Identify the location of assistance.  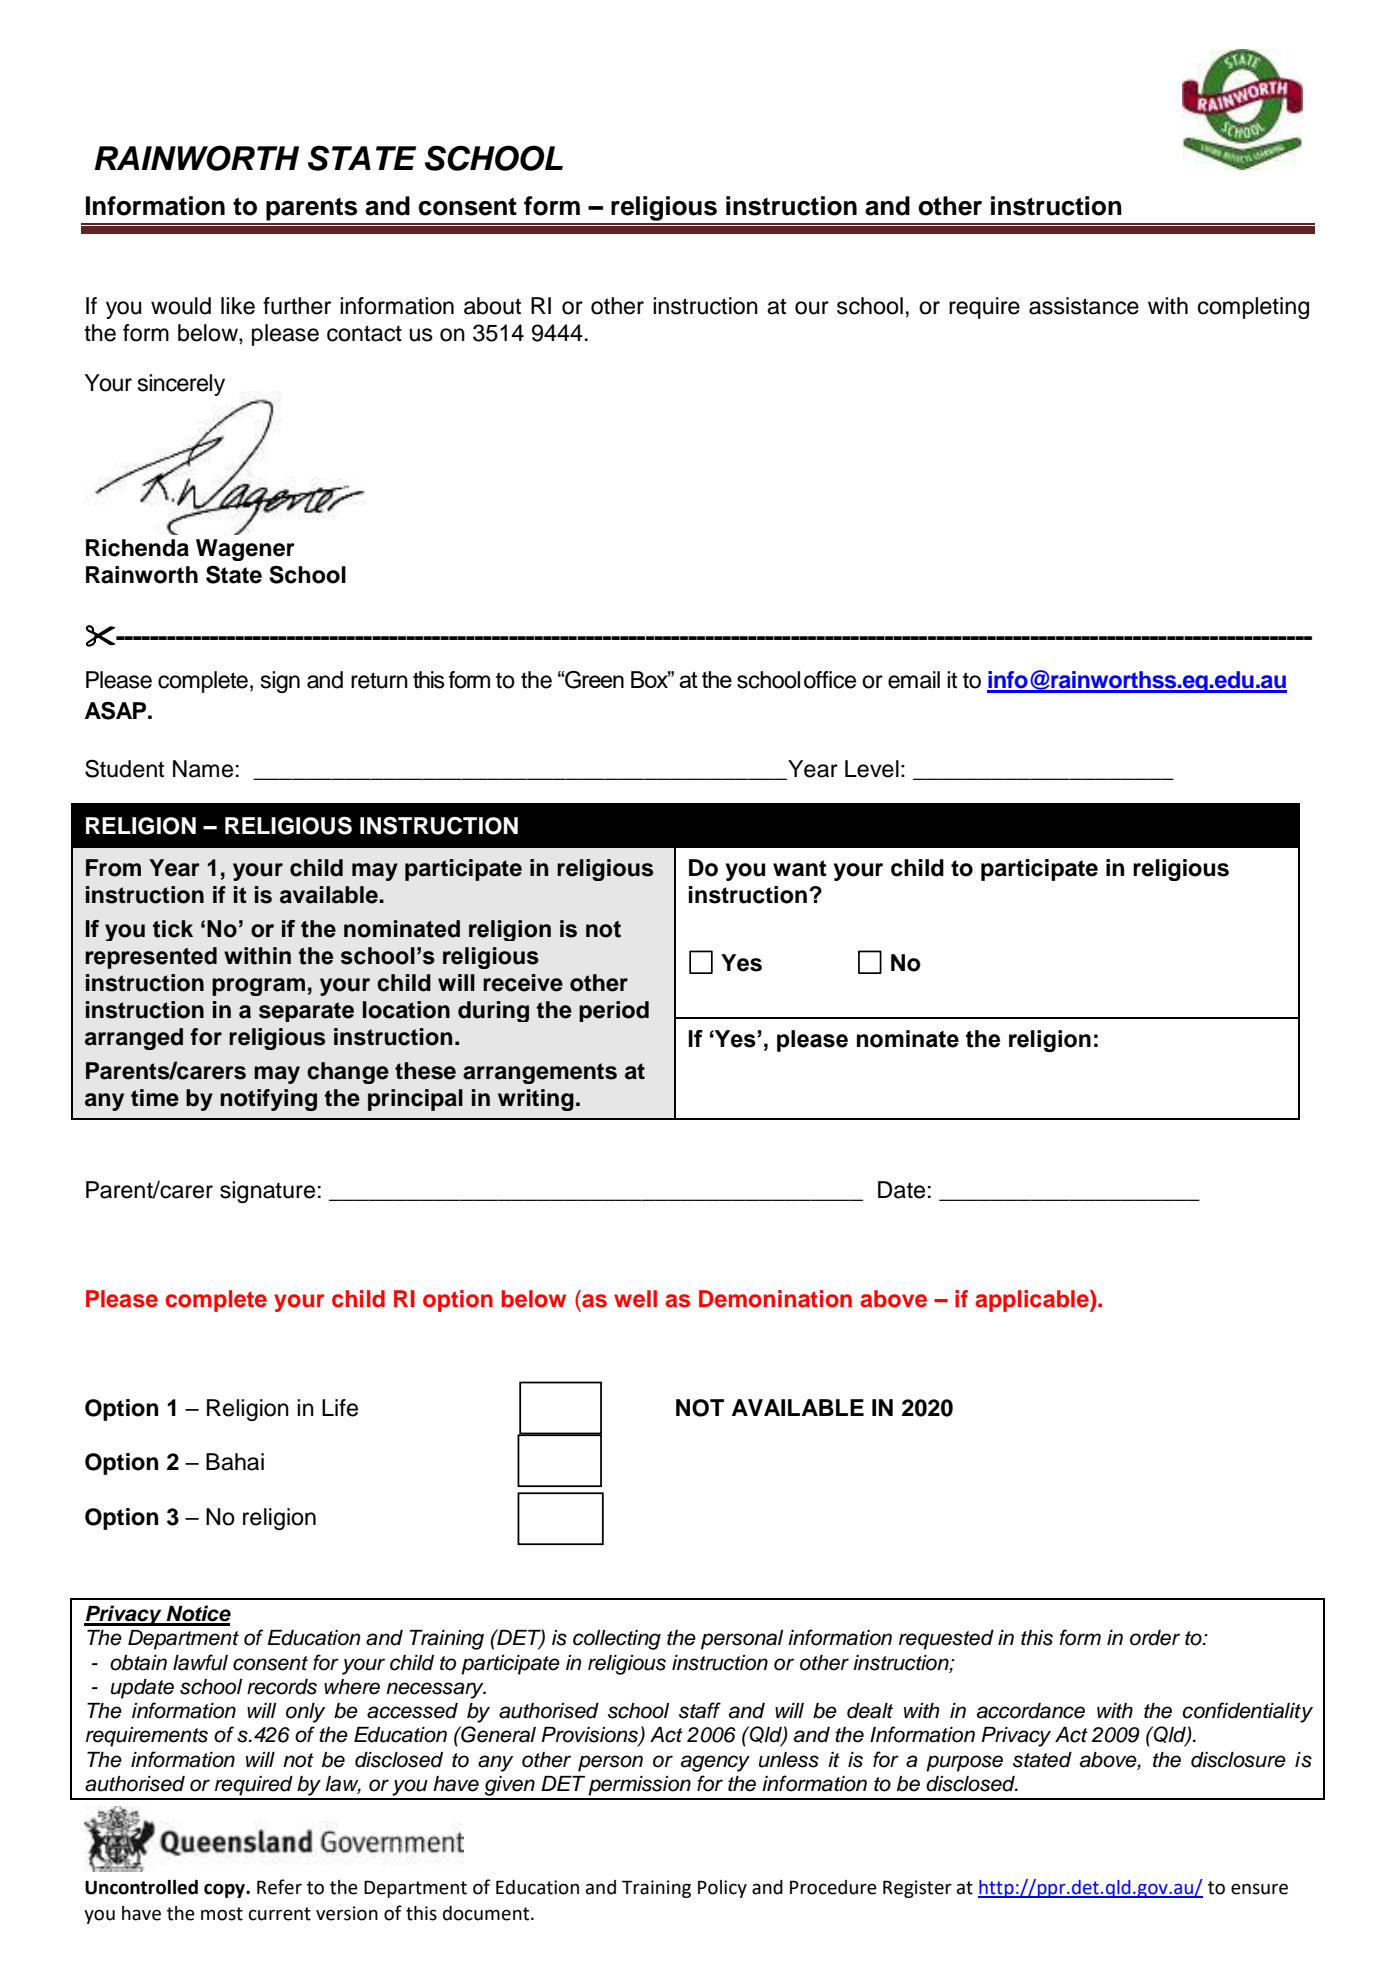
(1084, 306).
